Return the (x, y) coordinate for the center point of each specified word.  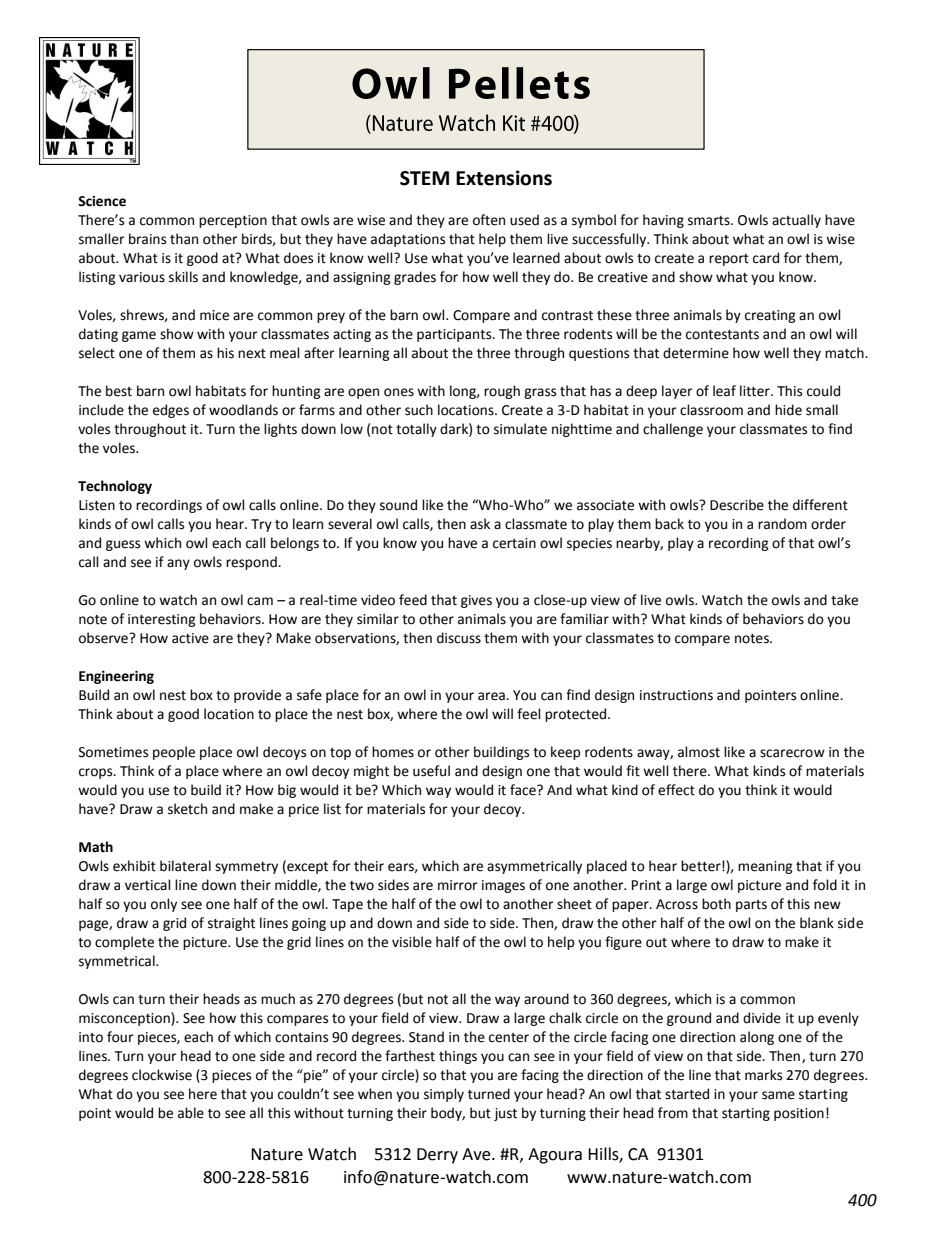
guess (123, 545)
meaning (765, 867)
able (191, 1113)
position (799, 1114)
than (184, 239)
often (489, 220)
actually (796, 221)
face (524, 790)
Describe (737, 505)
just (505, 1114)
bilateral (185, 866)
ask (480, 524)
